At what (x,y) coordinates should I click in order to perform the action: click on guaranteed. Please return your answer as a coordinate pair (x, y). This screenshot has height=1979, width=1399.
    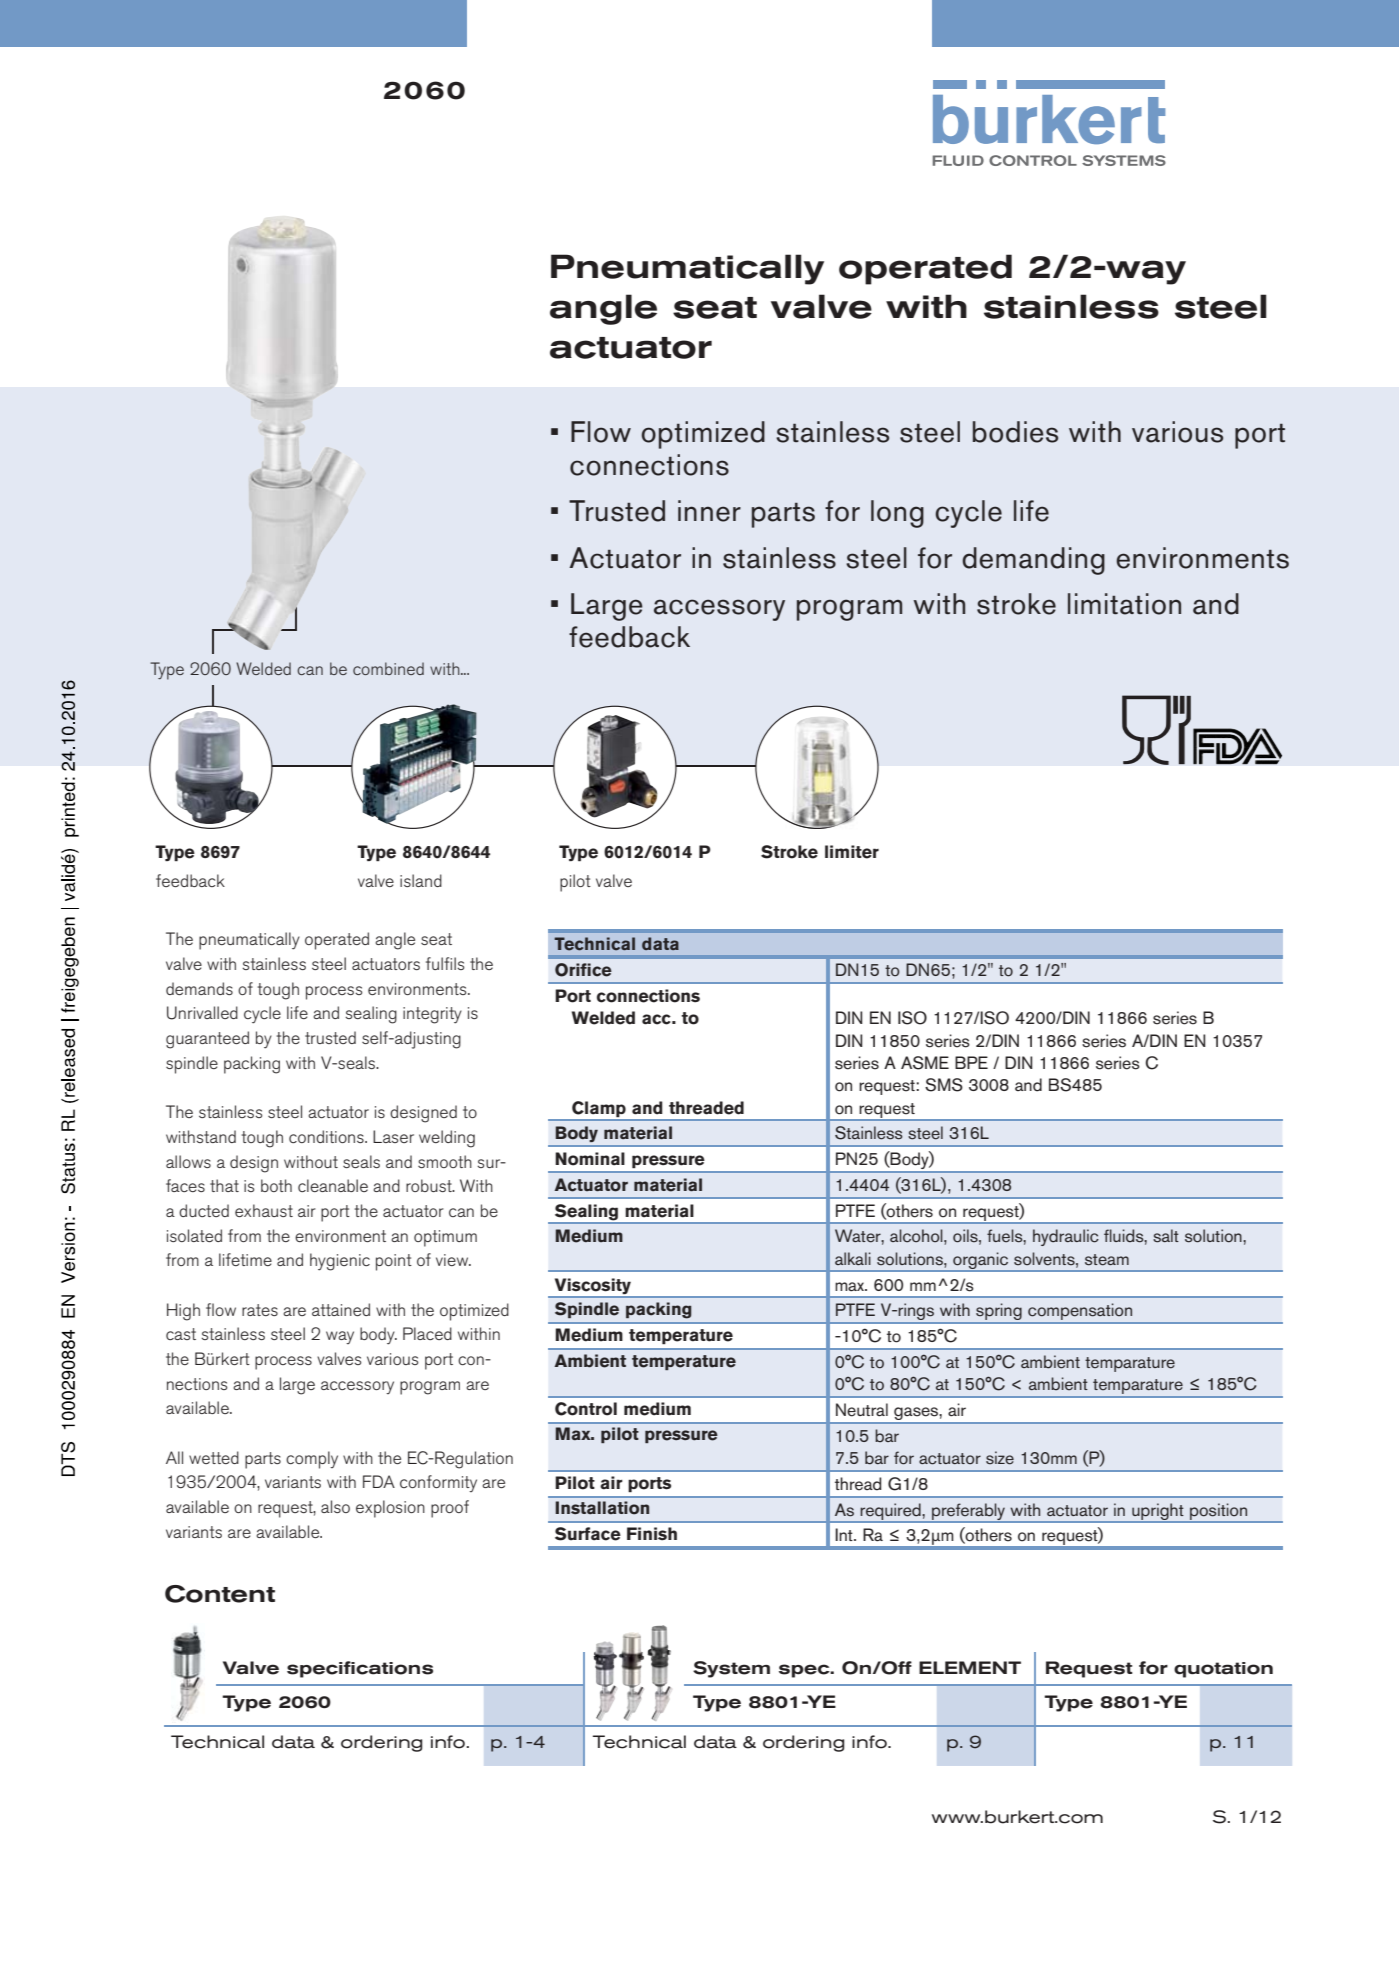
    Looking at the image, I should click on (207, 1040).
